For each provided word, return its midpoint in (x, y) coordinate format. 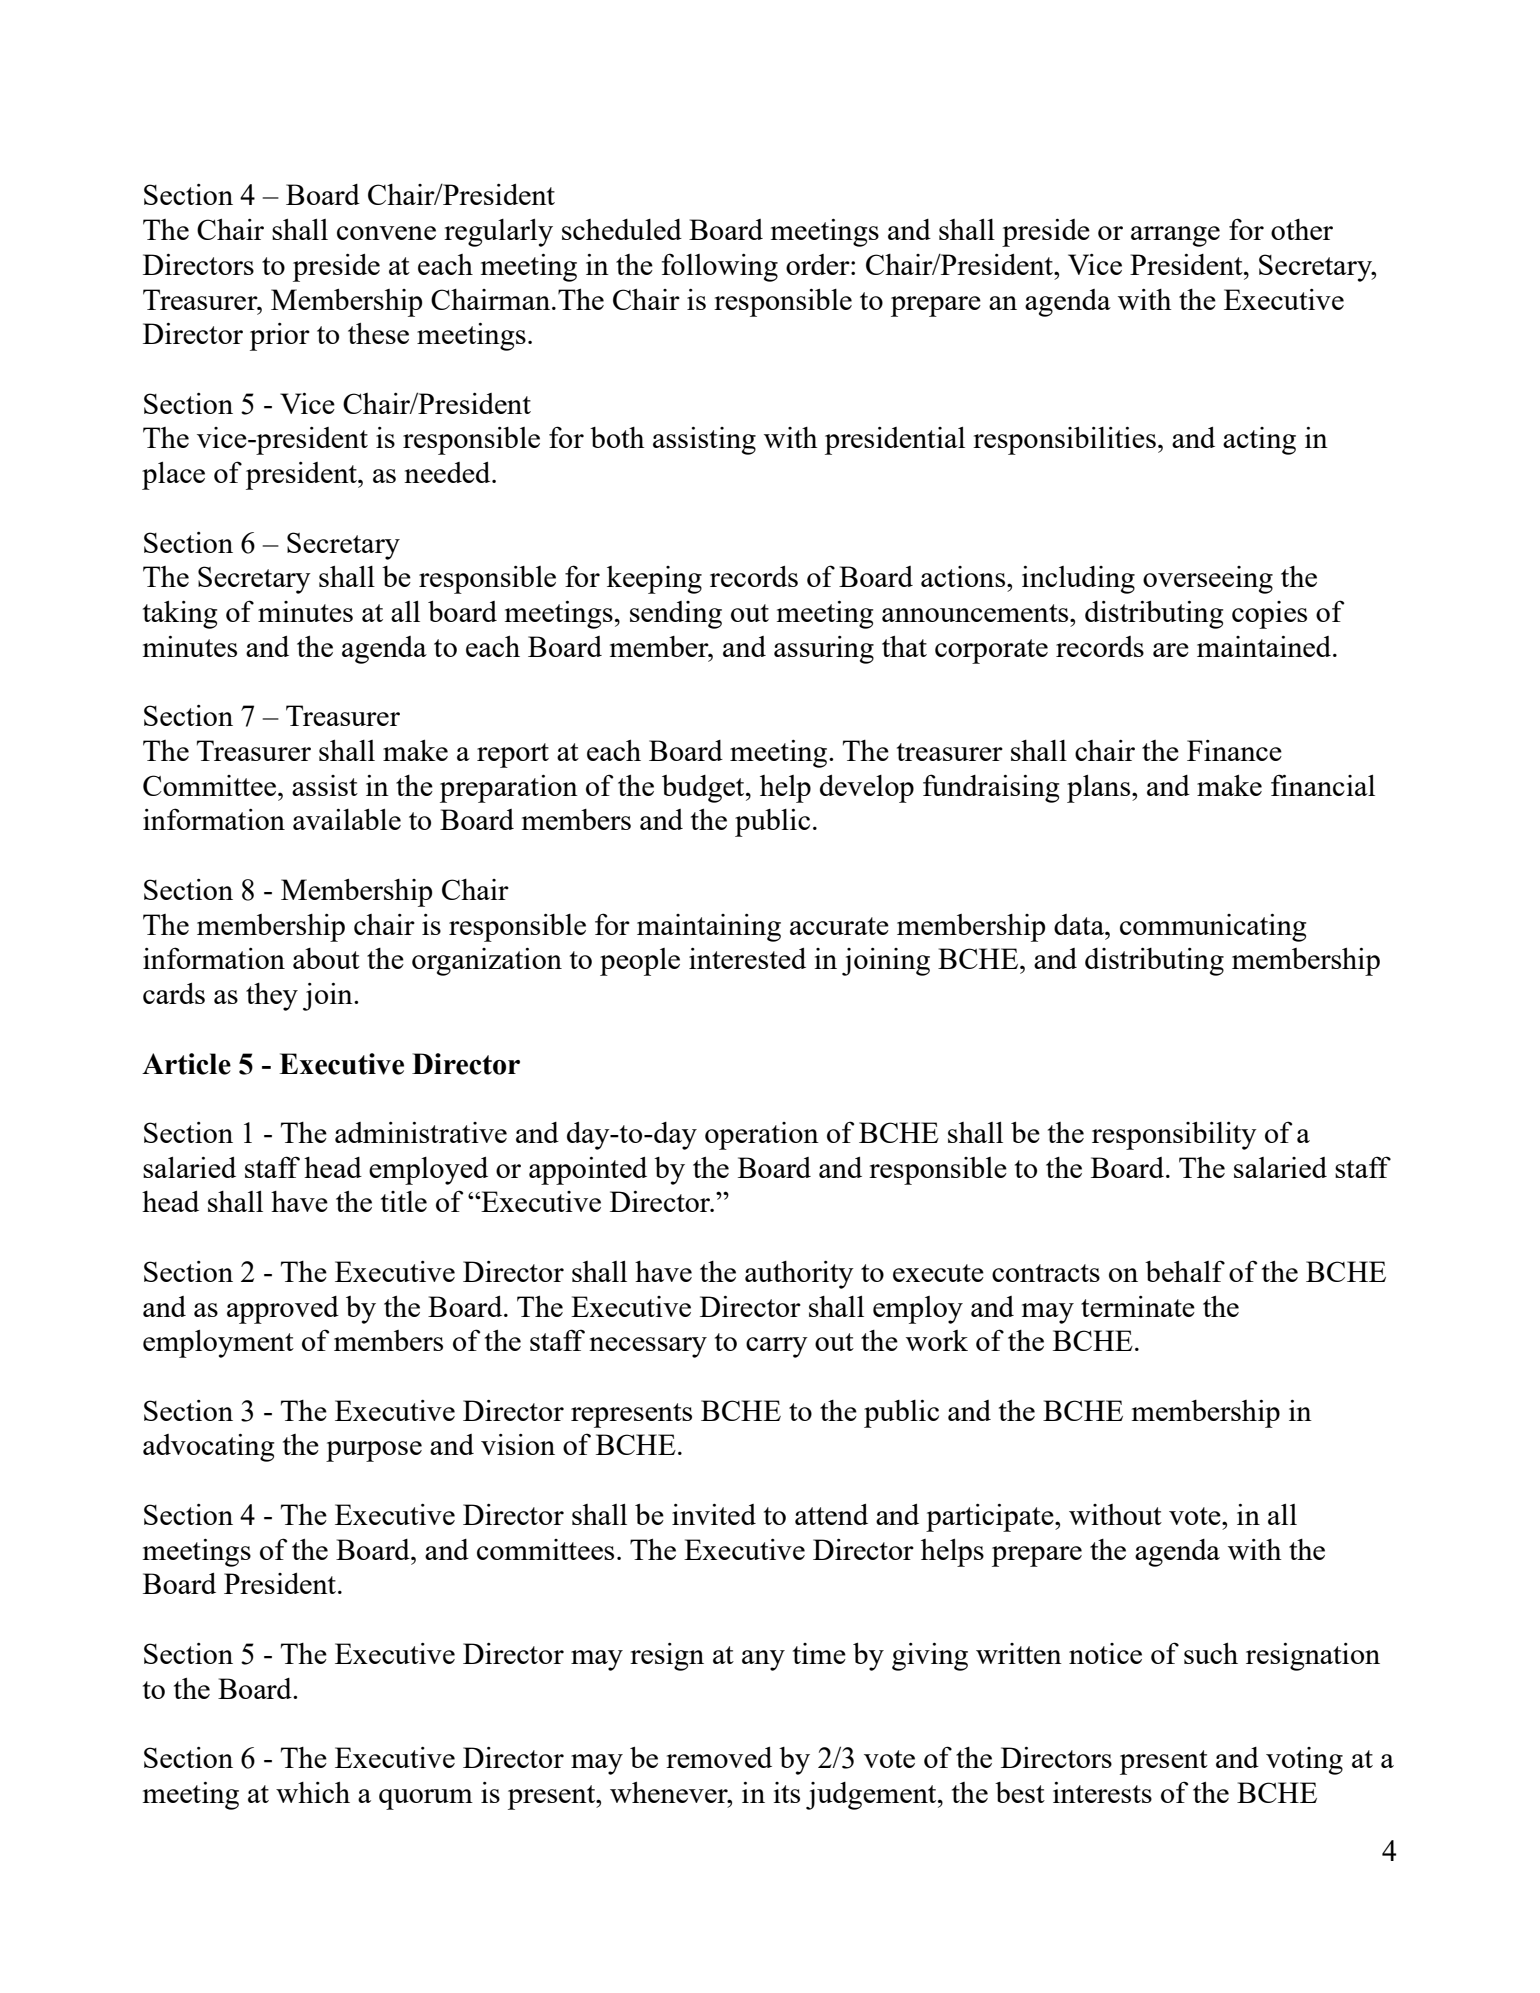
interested (747, 958)
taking (180, 615)
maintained (1265, 646)
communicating (1213, 928)
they (272, 997)
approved (283, 1310)
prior (280, 337)
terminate (1138, 1306)
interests (1102, 1792)
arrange (1175, 236)
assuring (824, 650)
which (313, 1792)
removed (719, 1757)
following (720, 267)
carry (777, 1347)
